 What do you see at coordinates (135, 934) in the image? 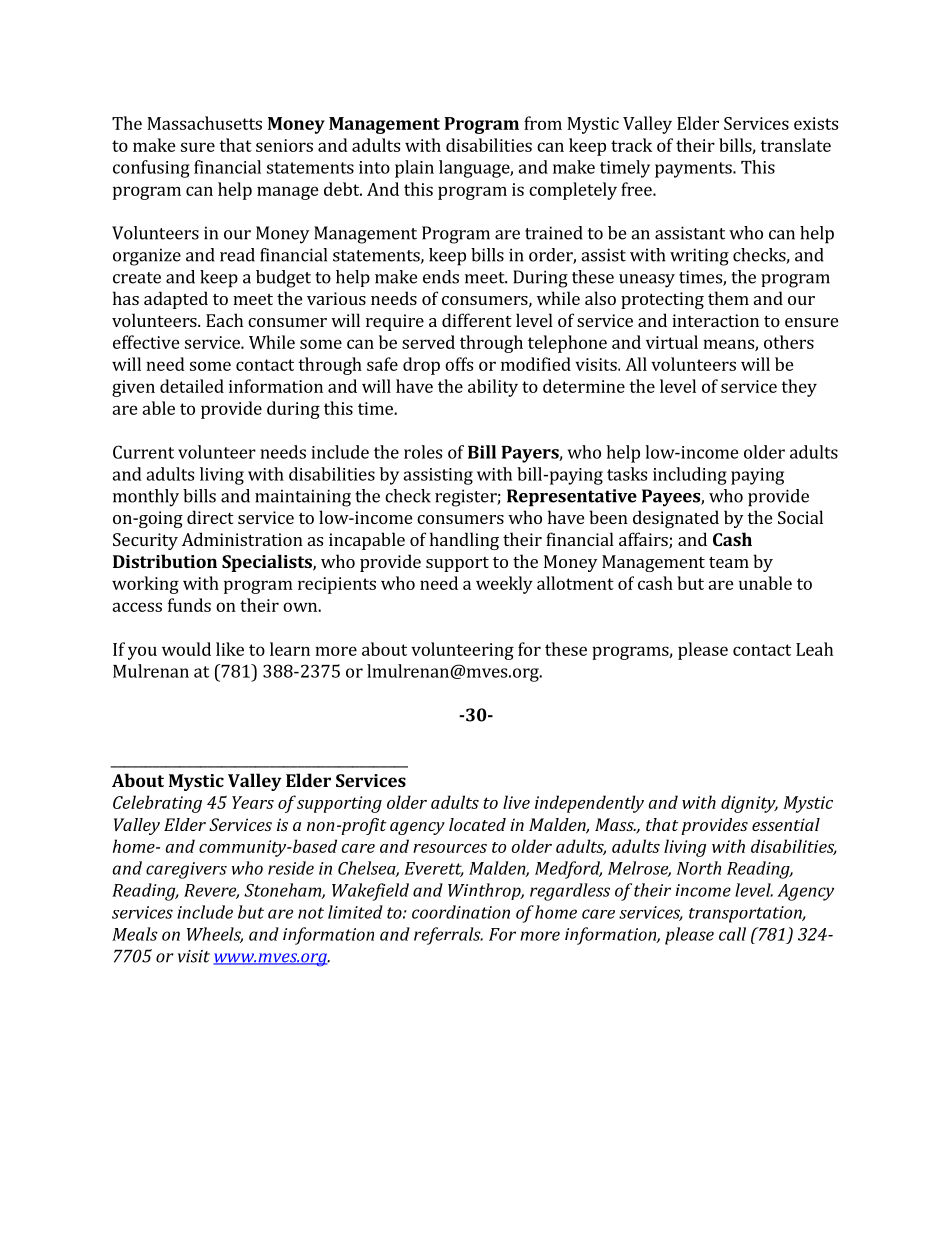
I see `Meals` at bounding box center [135, 934].
